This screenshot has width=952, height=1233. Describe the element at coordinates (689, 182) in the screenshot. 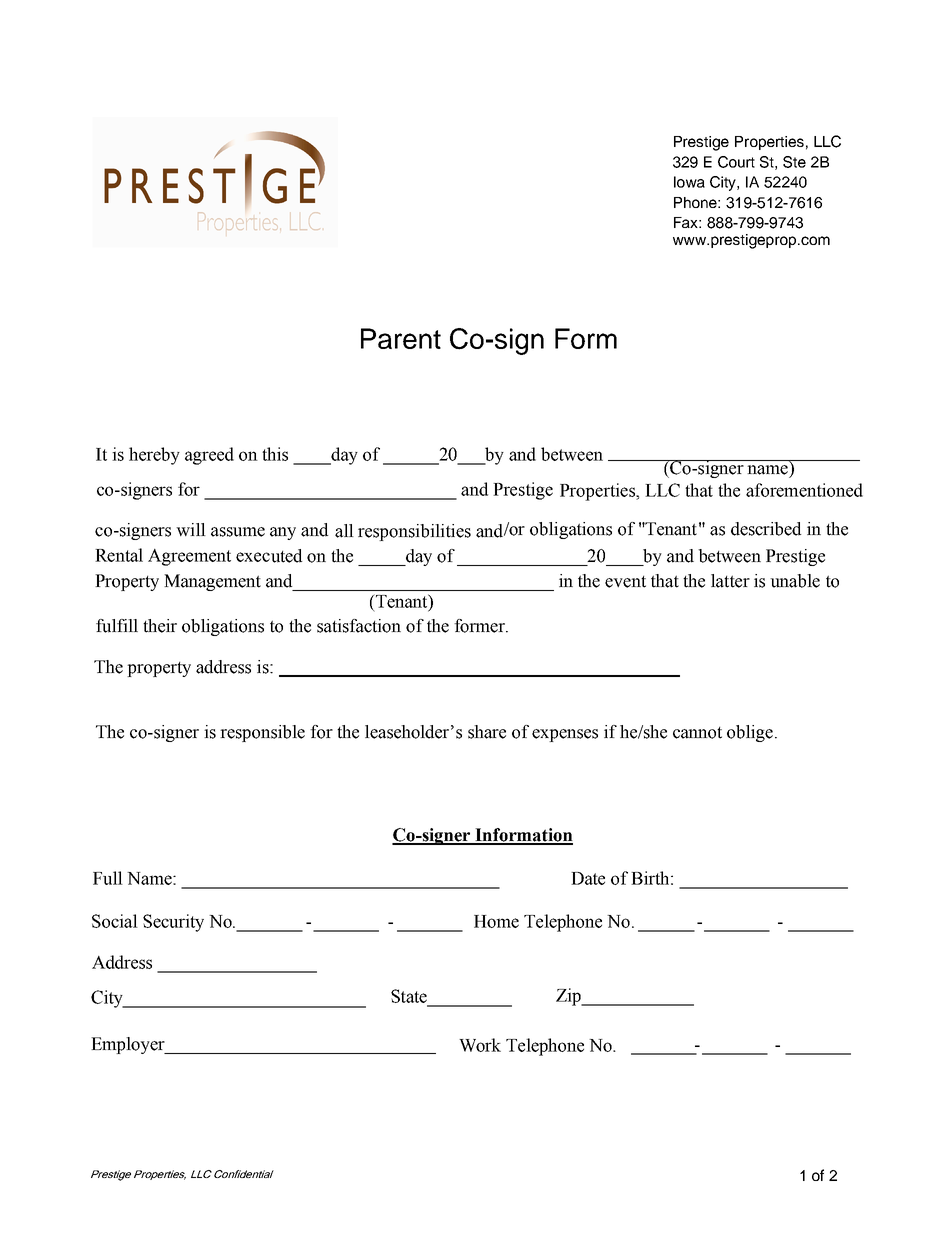

I see `Iowa` at that location.
